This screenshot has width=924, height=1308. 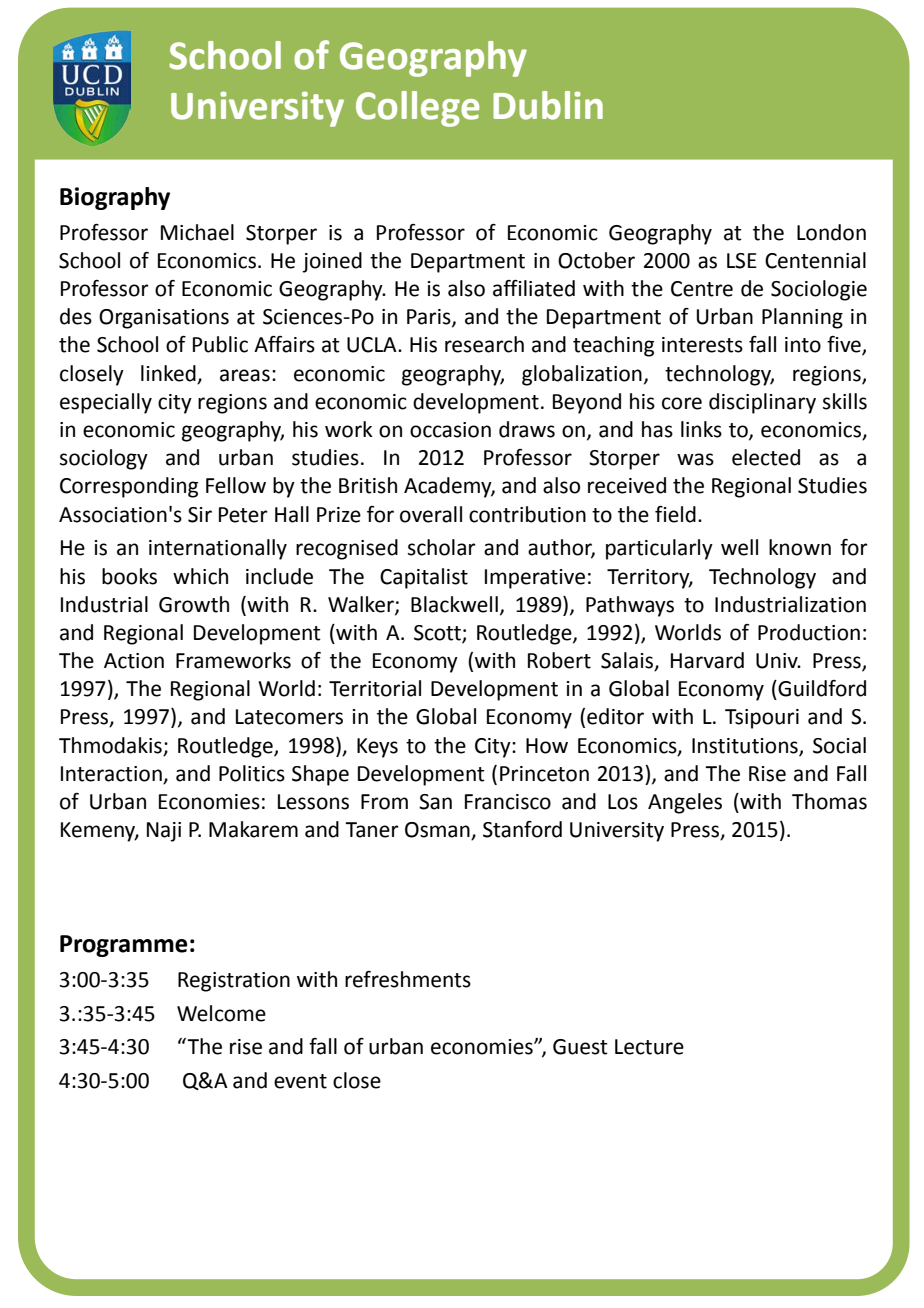 What do you see at coordinates (221, 1013) in the screenshot?
I see `Welcome` at bounding box center [221, 1013].
